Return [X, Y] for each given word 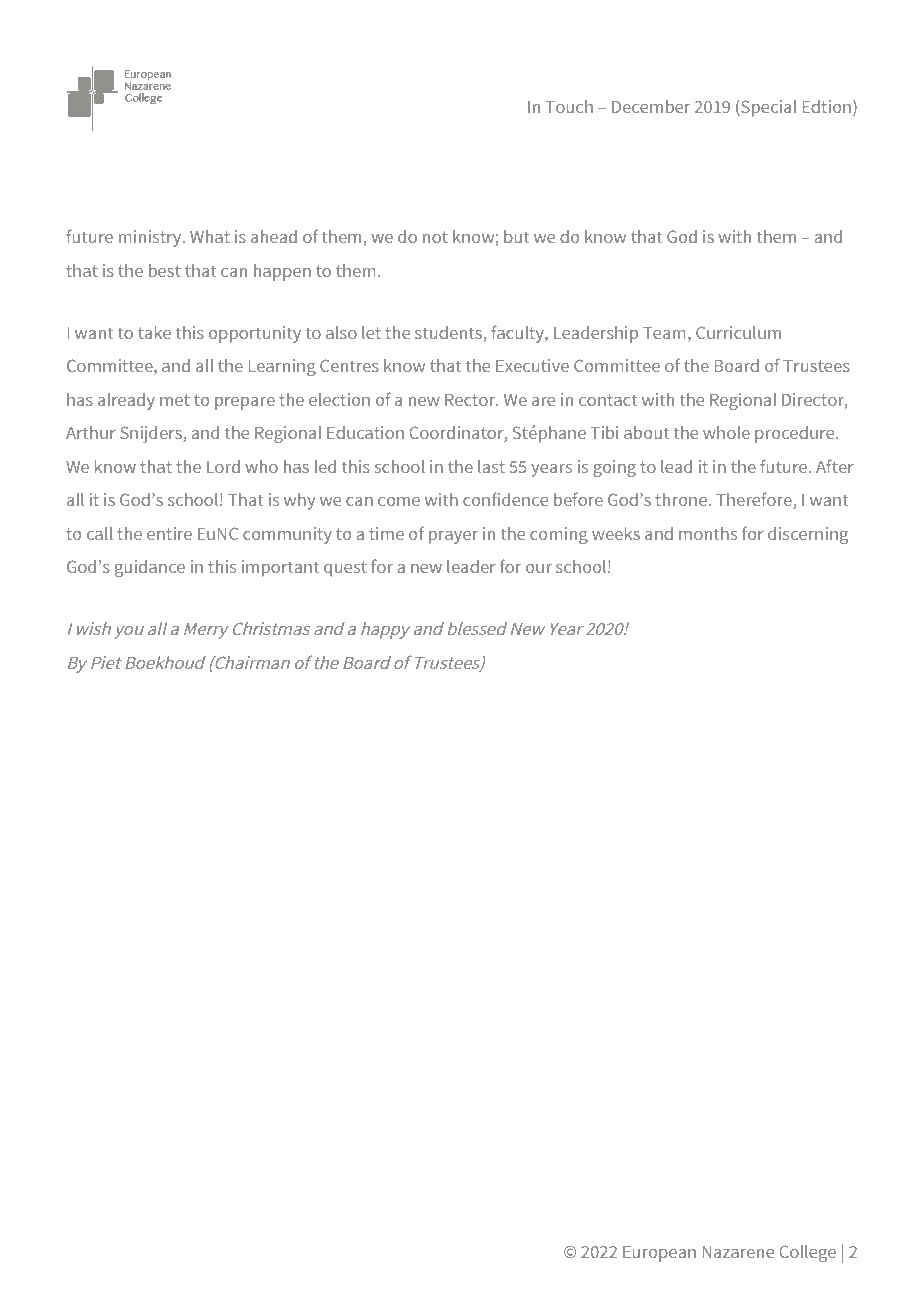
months [708, 533]
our [539, 568]
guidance [150, 568]
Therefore [755, 500]
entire [169, 533]
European [659, 1254]
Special [767, 108]
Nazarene [738, 1252]
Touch [569, 106]
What [210, 236]
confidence [505, 499]
